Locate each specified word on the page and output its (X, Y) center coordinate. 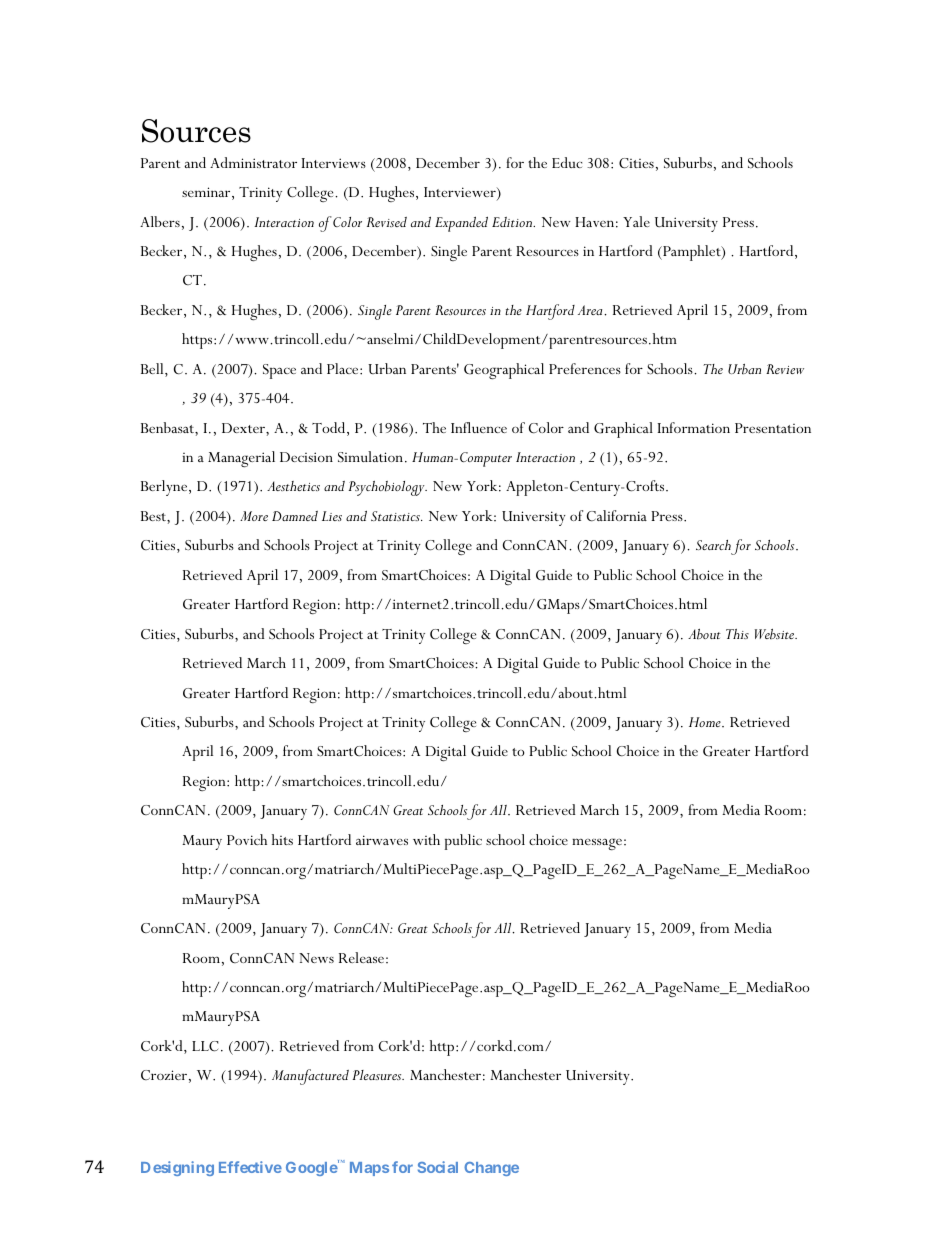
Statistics (396, 516)
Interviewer (461, 193)
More (254, 516)
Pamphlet (692, 253)
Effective (250, 1167)
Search (714, 547)
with (426, 839)
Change (491, 1169)
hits (282, 839)
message (597, 844)
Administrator (253, 162)
